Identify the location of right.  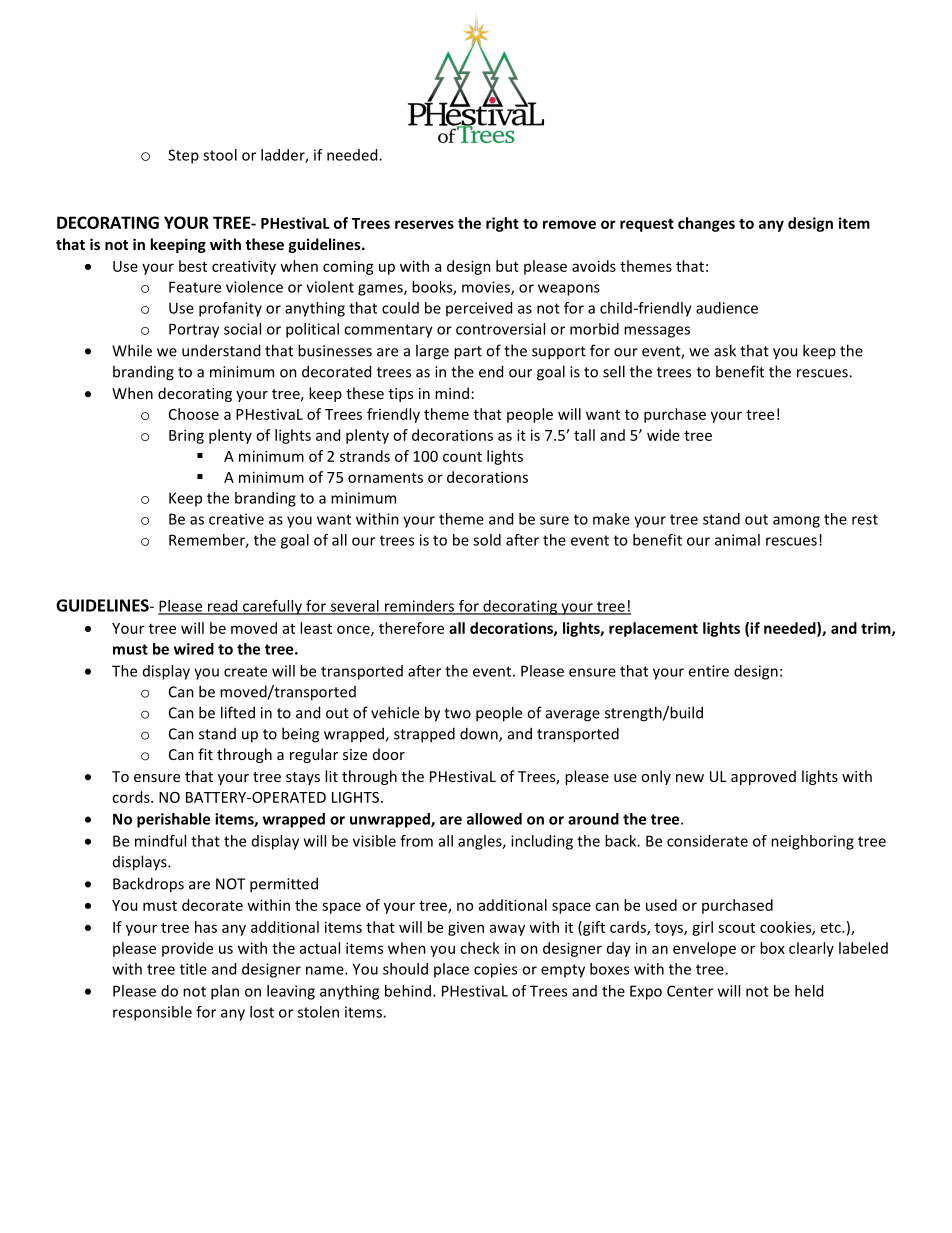
(502, 224).
